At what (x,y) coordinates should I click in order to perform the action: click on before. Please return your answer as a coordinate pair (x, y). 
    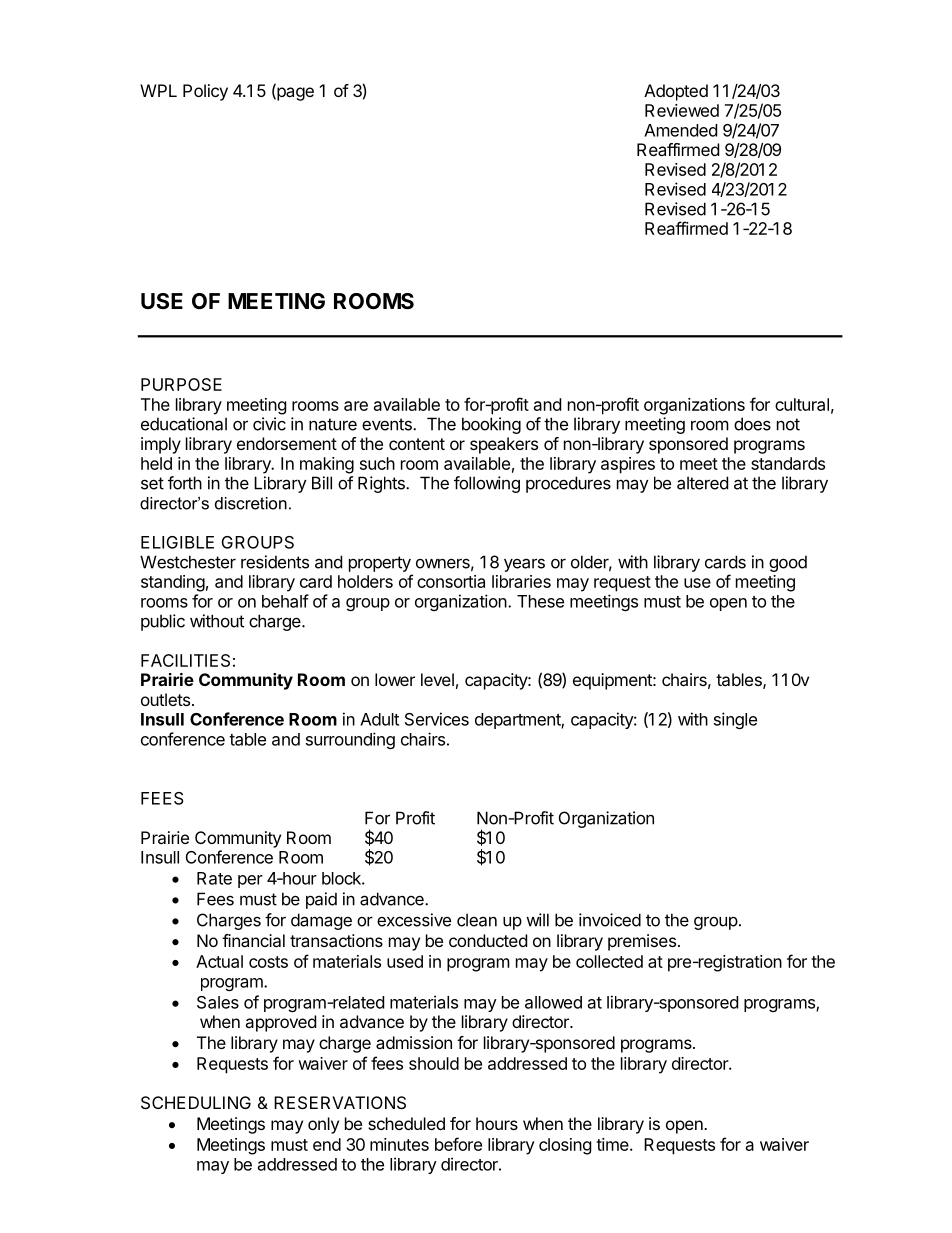
    Looking at the image, I should click on (458, 1144).
